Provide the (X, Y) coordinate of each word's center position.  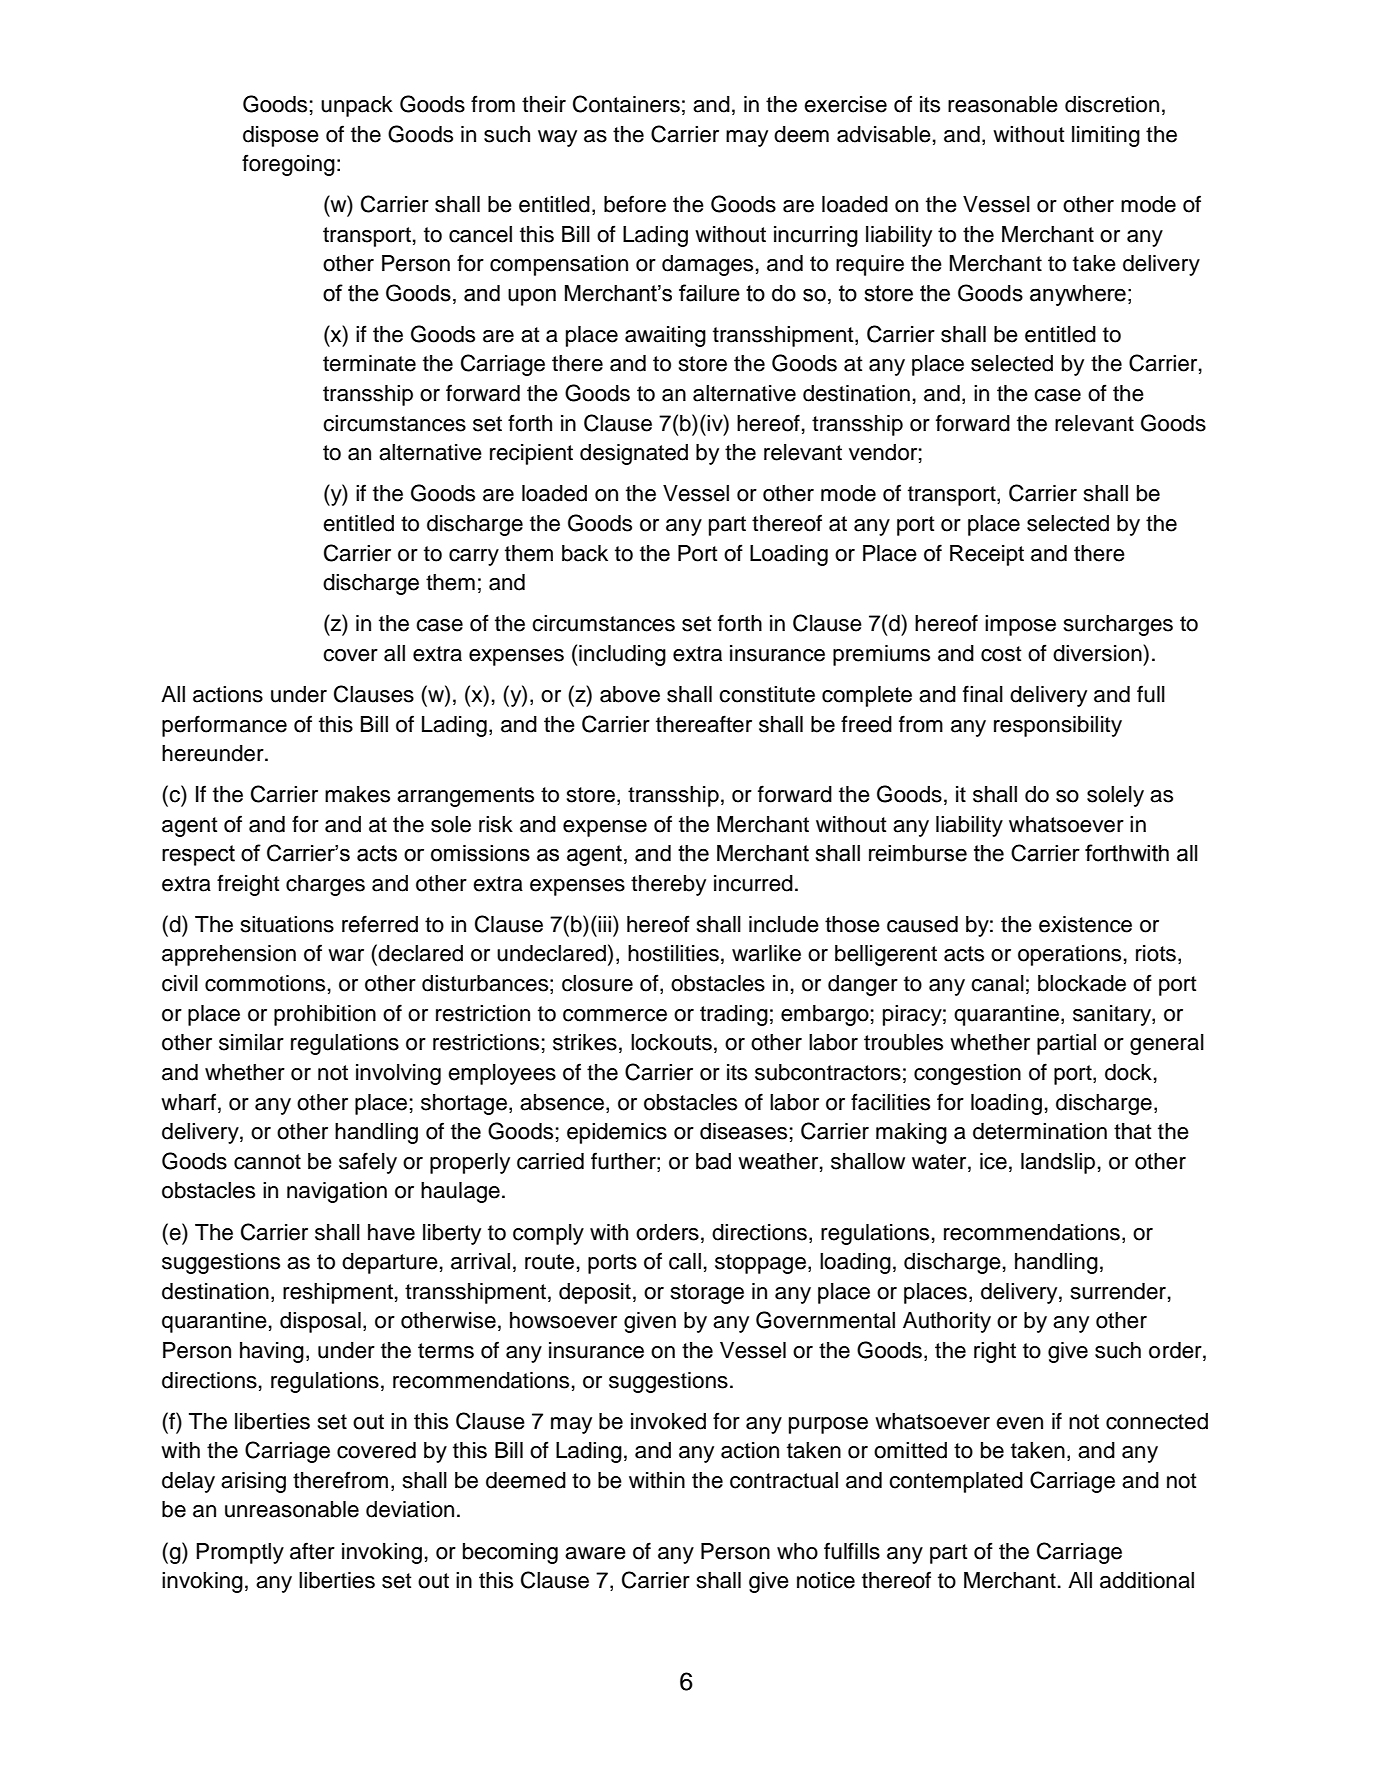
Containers (626, 104)
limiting (1106, 136)
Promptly (240, 1553)
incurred (753, 883)
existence (1085, 924)
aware (595, 1553)
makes (357, 794)
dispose (281, 136)
